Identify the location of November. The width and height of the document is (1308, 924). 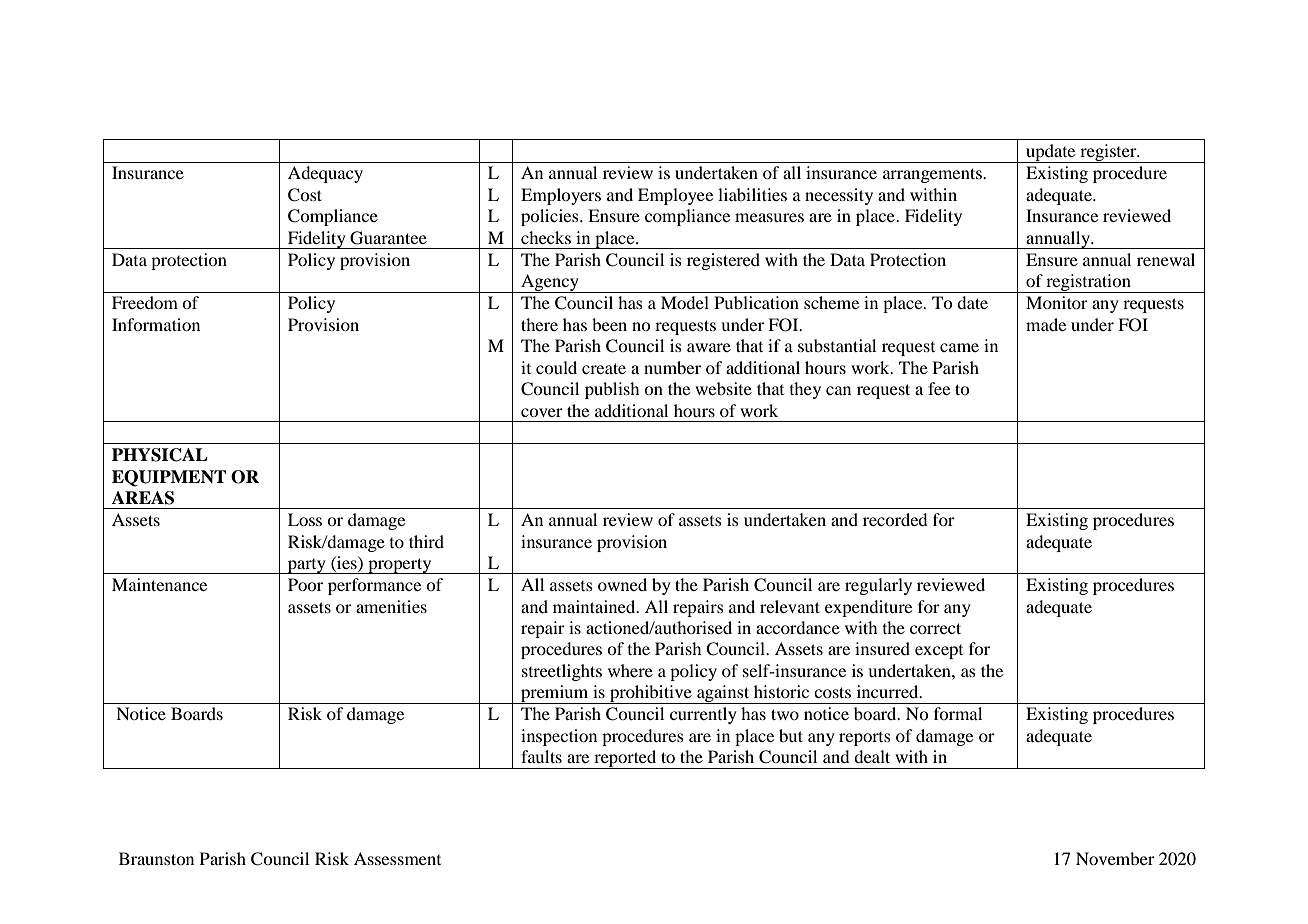
(1115, 858).
